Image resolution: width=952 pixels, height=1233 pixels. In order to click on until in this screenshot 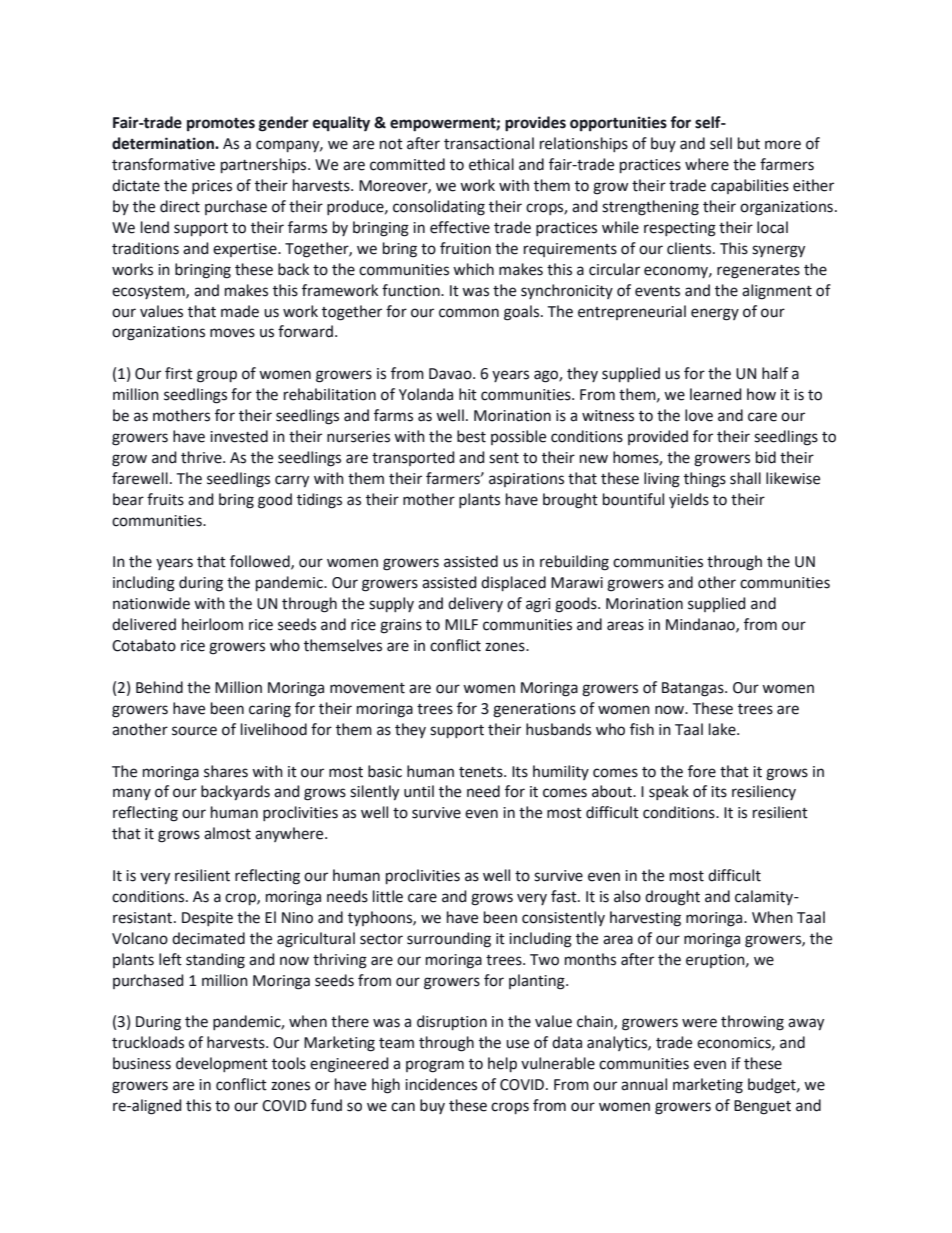, I will do `click(419, 791)`.
